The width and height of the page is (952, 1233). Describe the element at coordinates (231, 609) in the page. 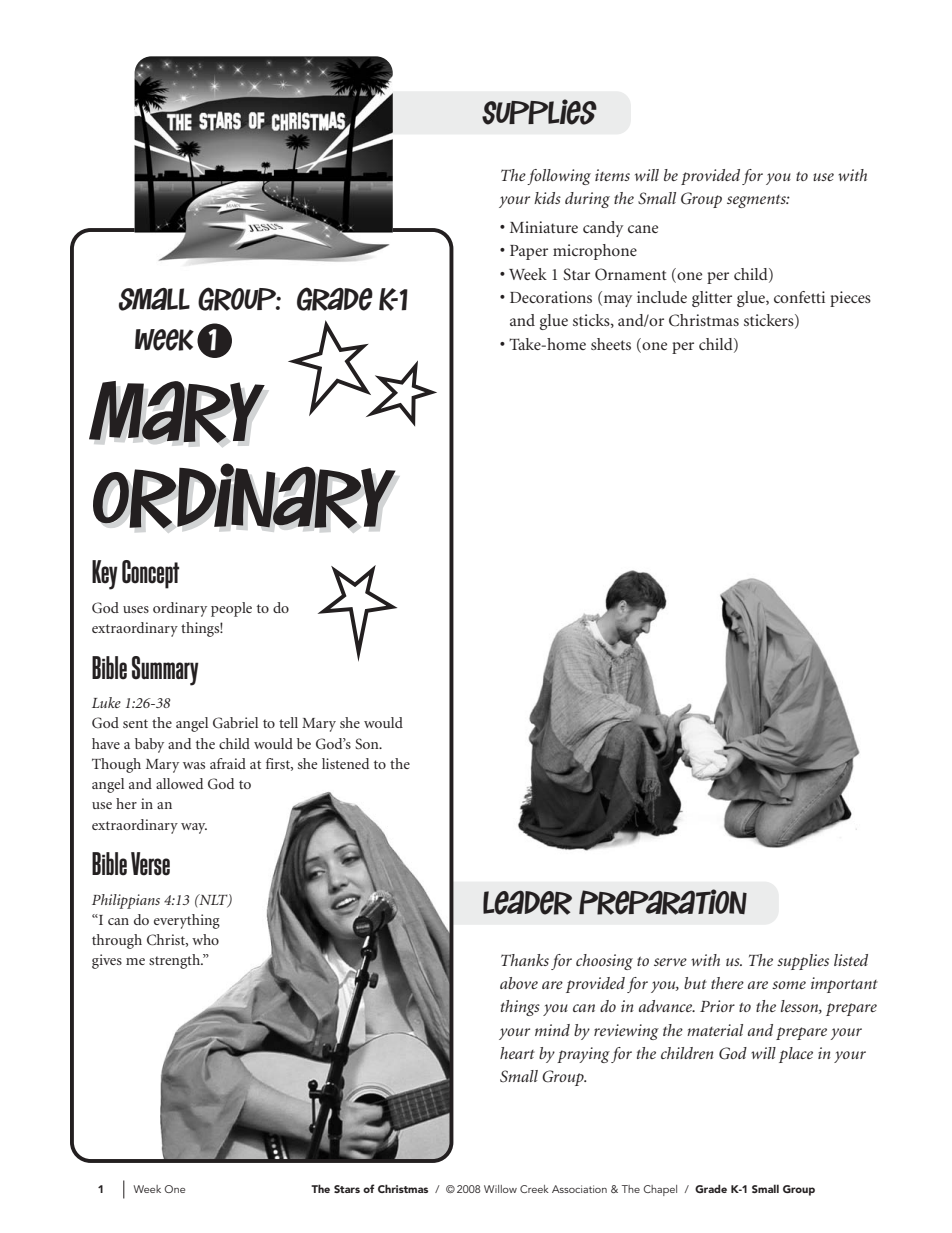

I see `people` at that location.
